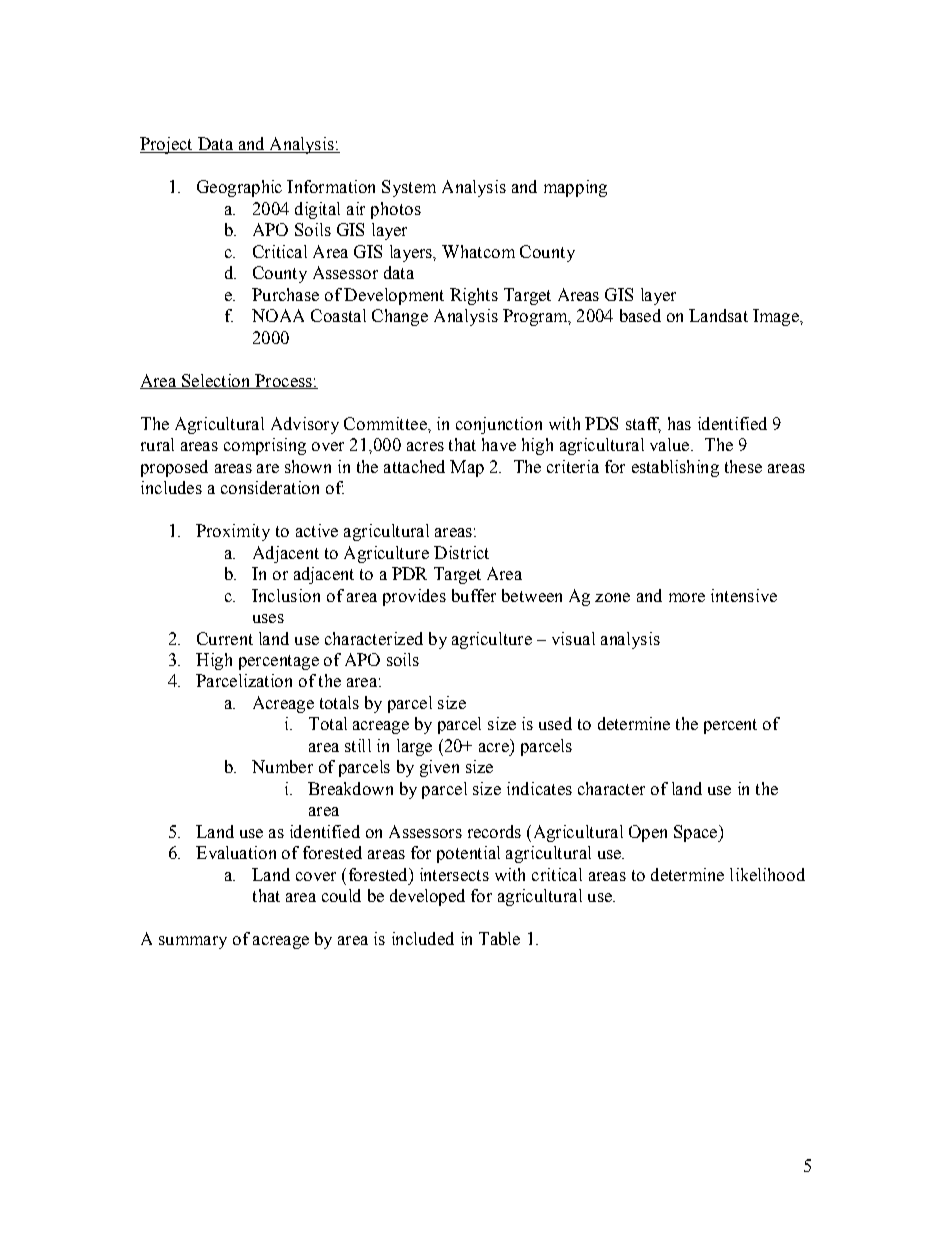 Image resolution: width=952 pixels, height=1233 pixels. Describe the element at coordinates (640, 315) in the page. I see `based` at that location.
